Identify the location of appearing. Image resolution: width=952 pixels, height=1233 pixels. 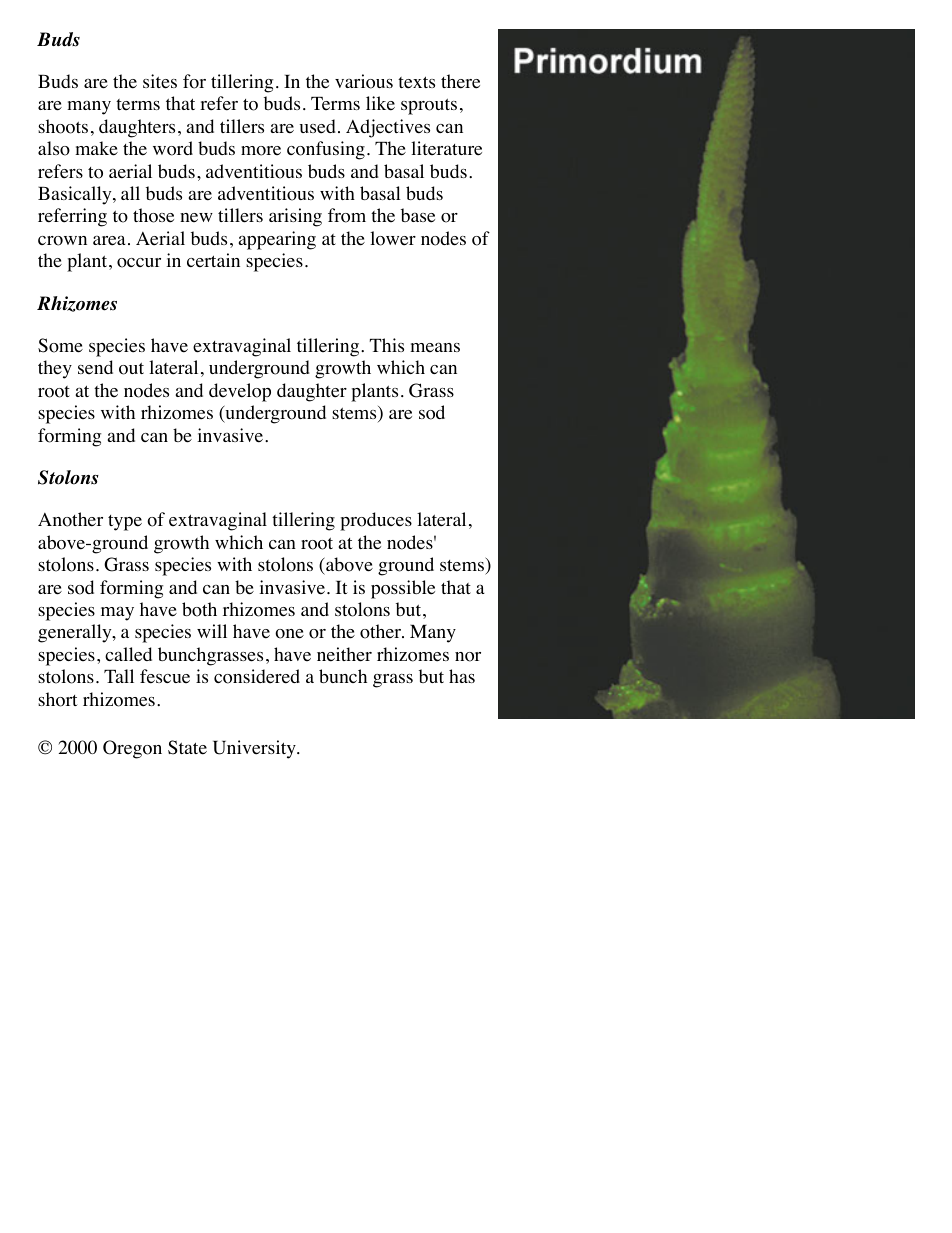
(277, 240).
